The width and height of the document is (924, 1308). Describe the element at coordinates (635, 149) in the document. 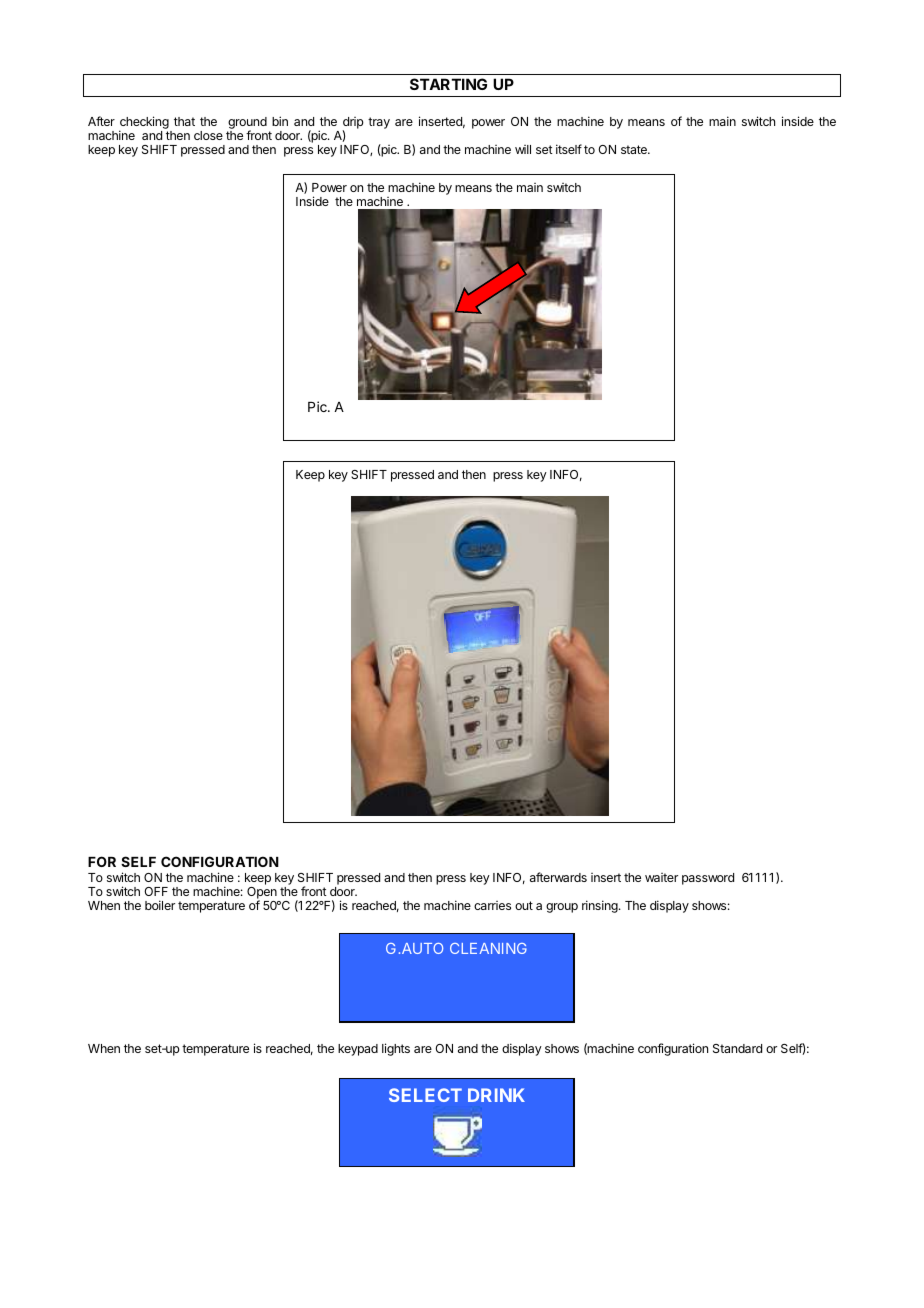

I see `state` at that location.
